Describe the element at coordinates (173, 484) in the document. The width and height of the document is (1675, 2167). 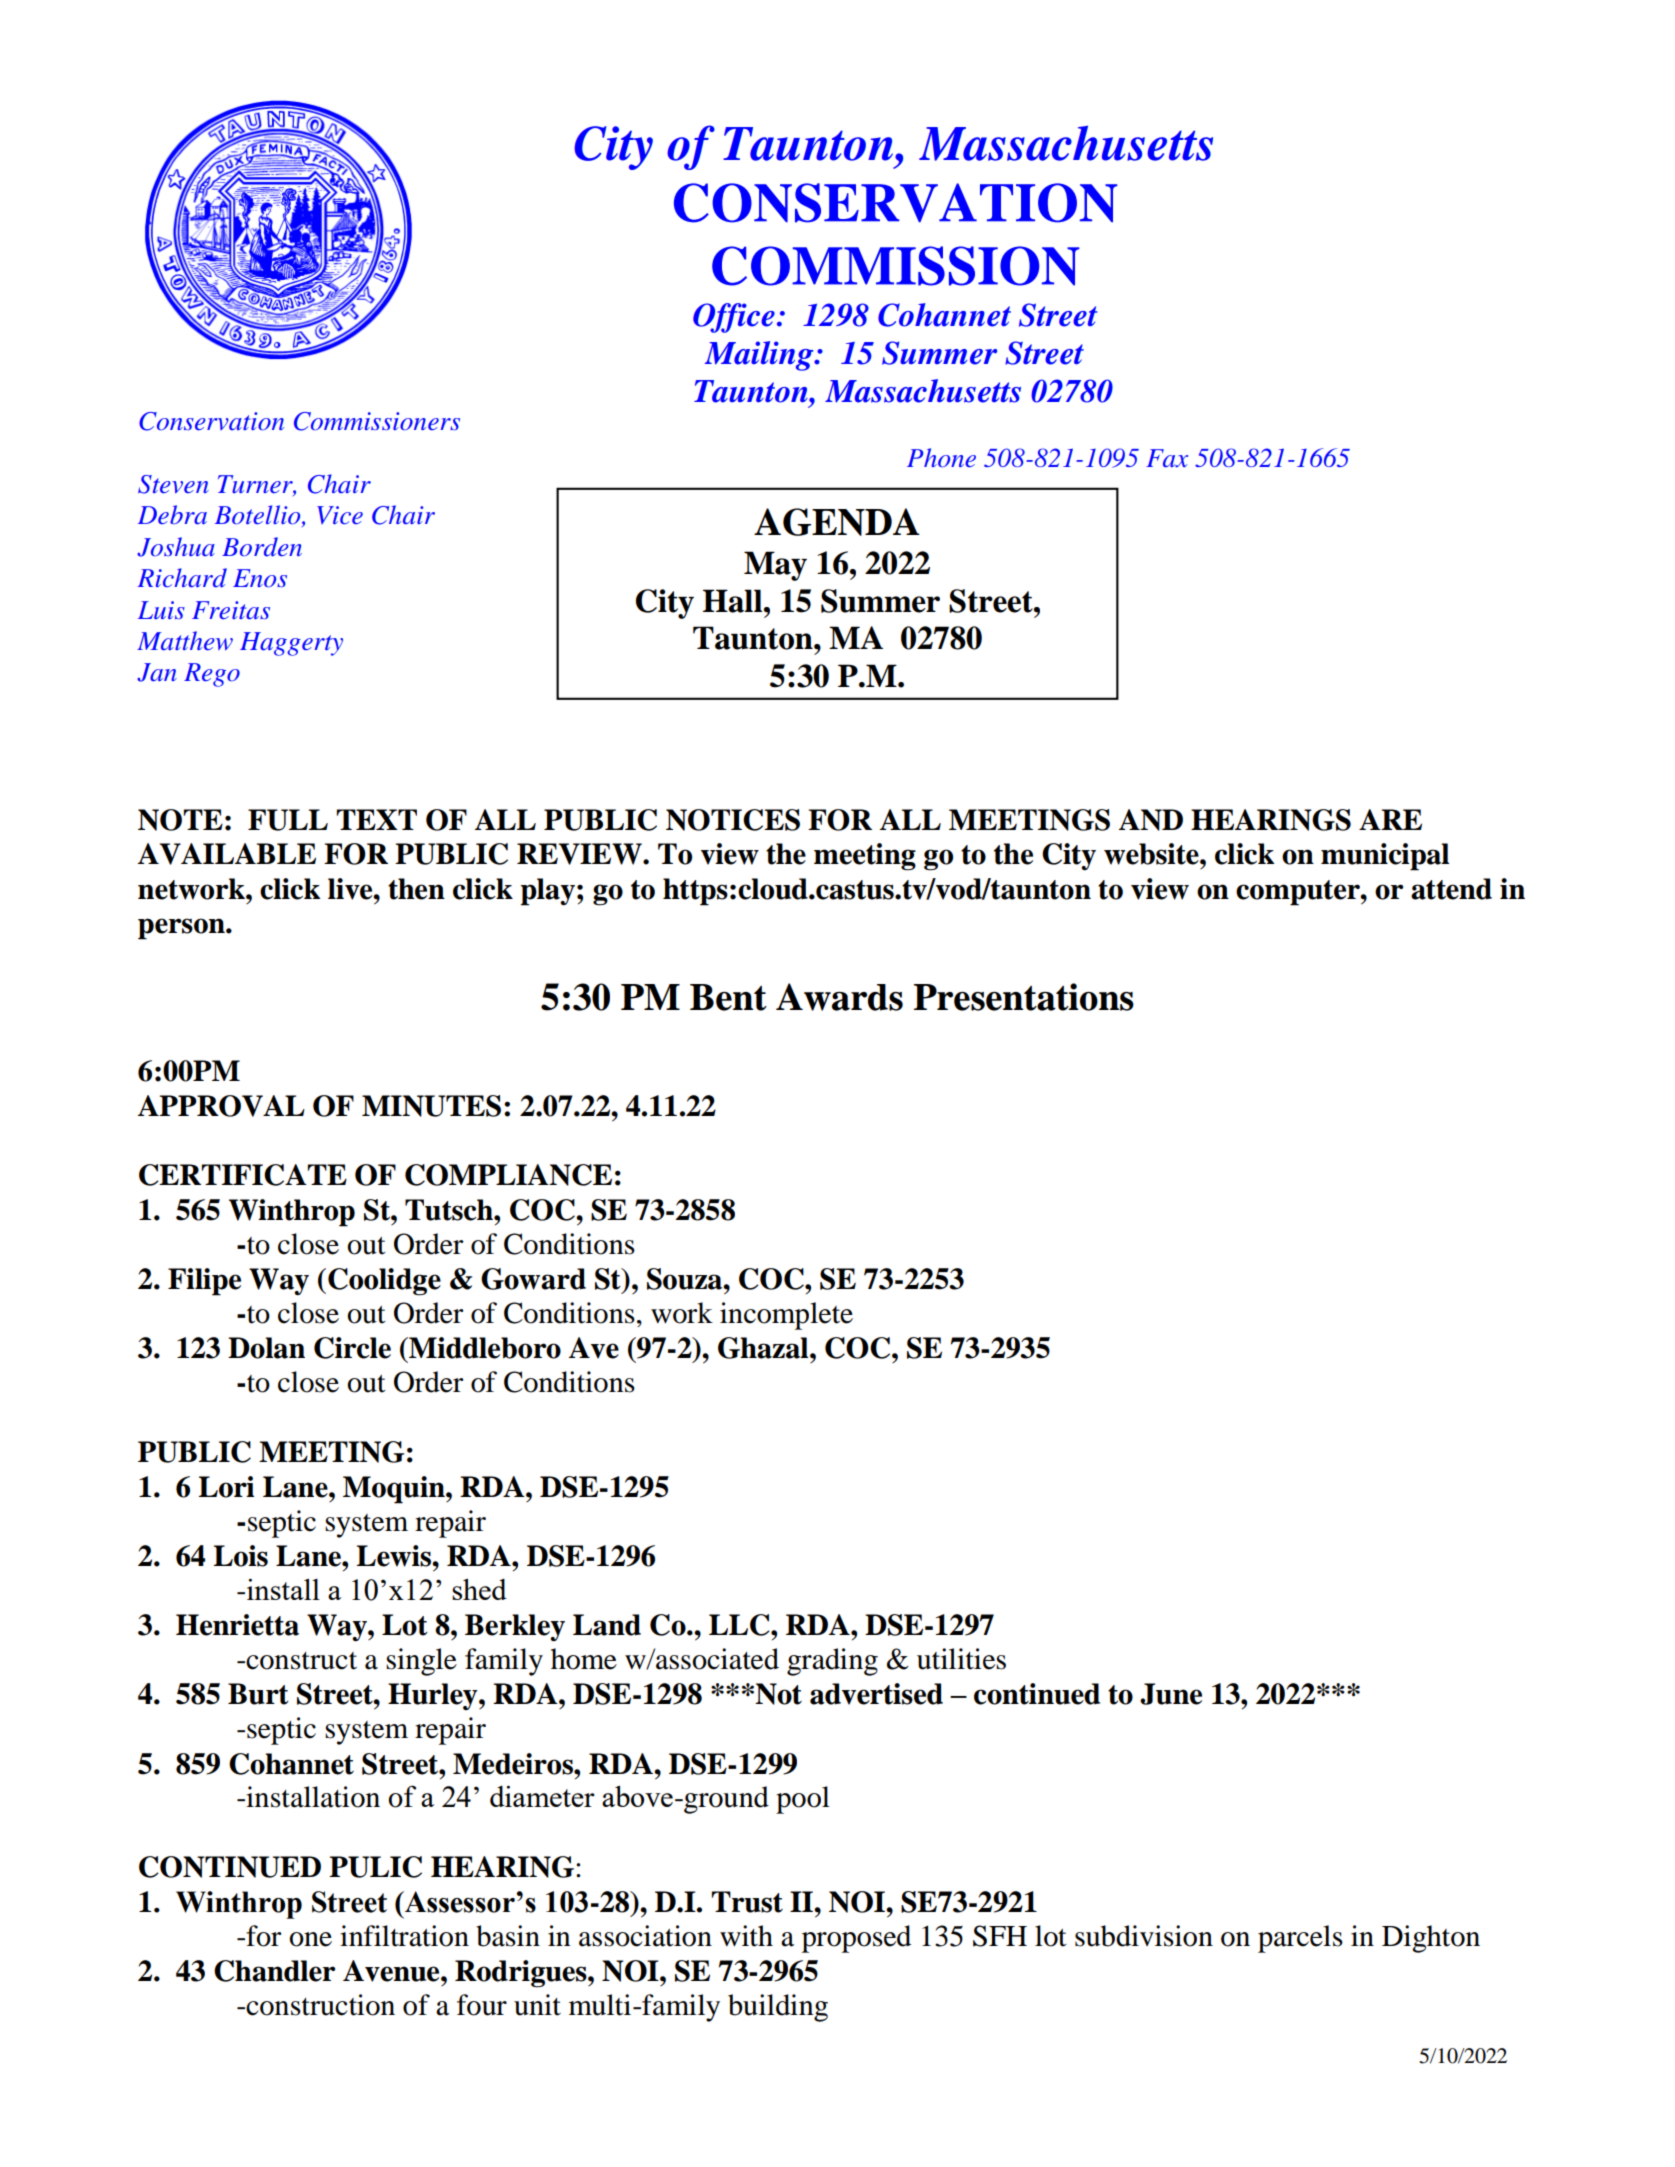
I see `Steven` at that location.
